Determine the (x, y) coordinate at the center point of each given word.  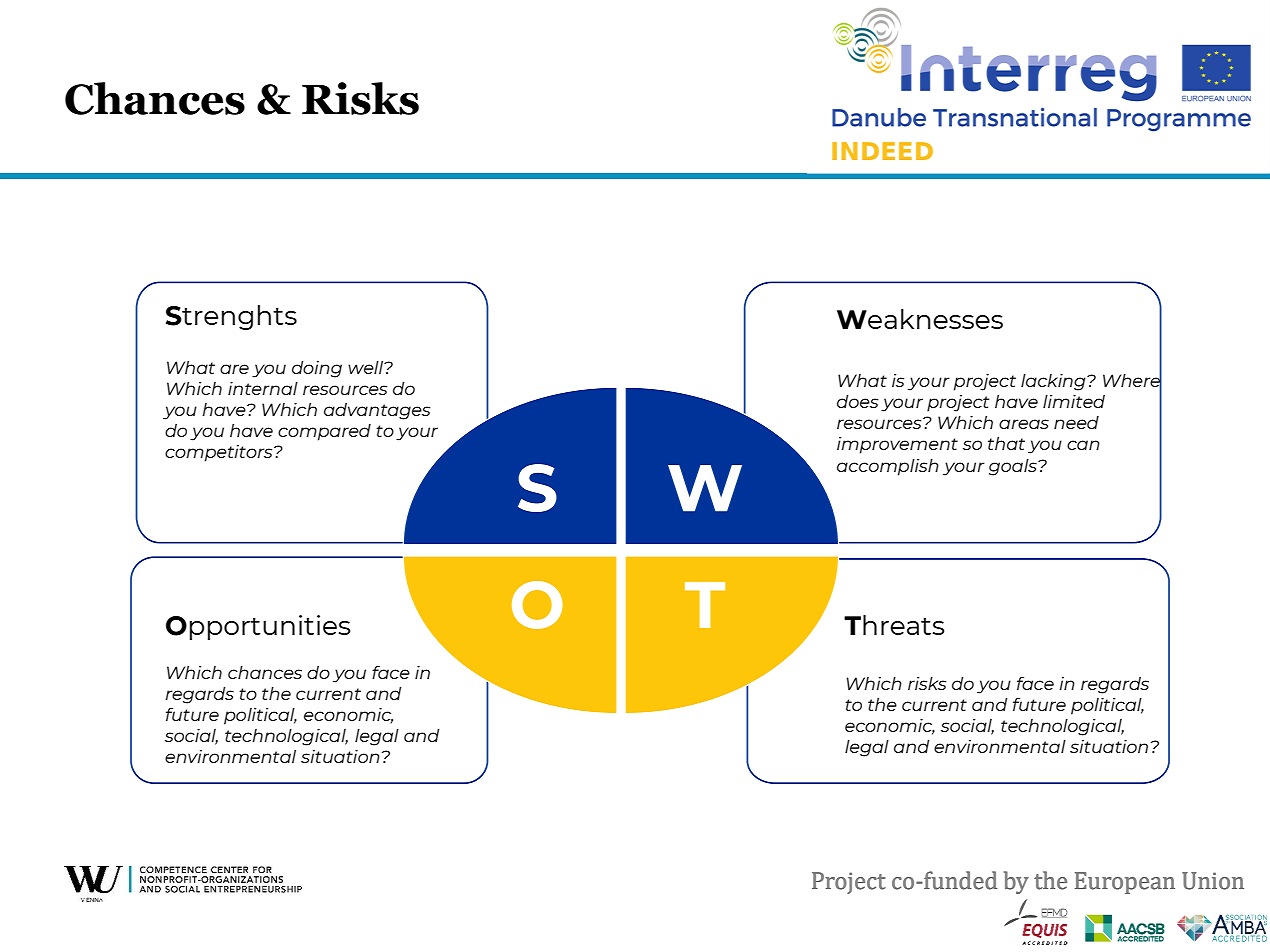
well (367, 367)
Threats (894, 625)
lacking (1054, 382)
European (1125, 883)
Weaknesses (920, 319)
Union (1213, 881)
